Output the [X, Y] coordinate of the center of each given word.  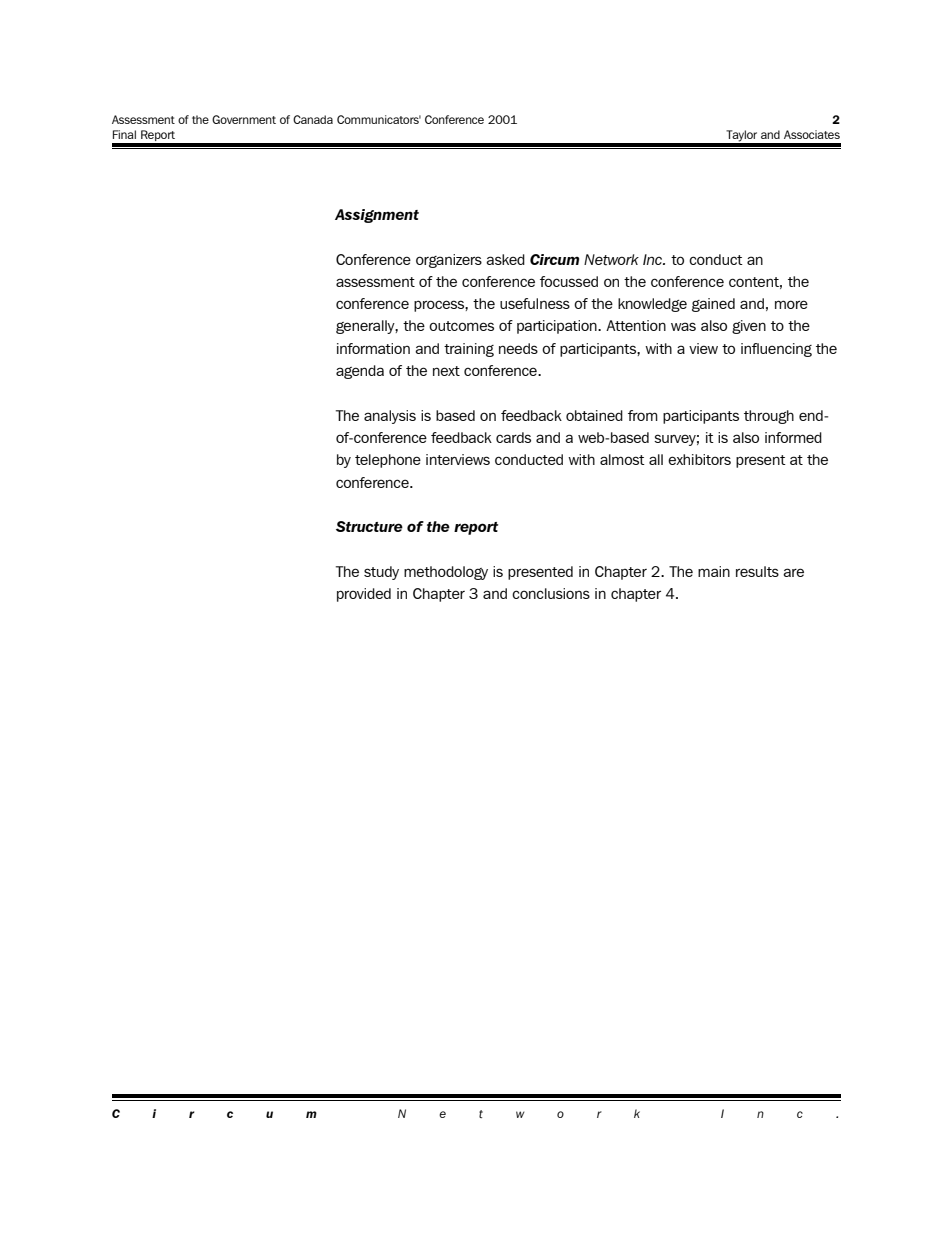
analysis [390, 417]
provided [364, 595]
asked [505, 259]
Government [244, 119]
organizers [449, 261]
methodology [446, 573]
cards [513, 437]
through [769, 417]
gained [713, 305]
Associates [812, 134]
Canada [313, 119]
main [714, 571]
